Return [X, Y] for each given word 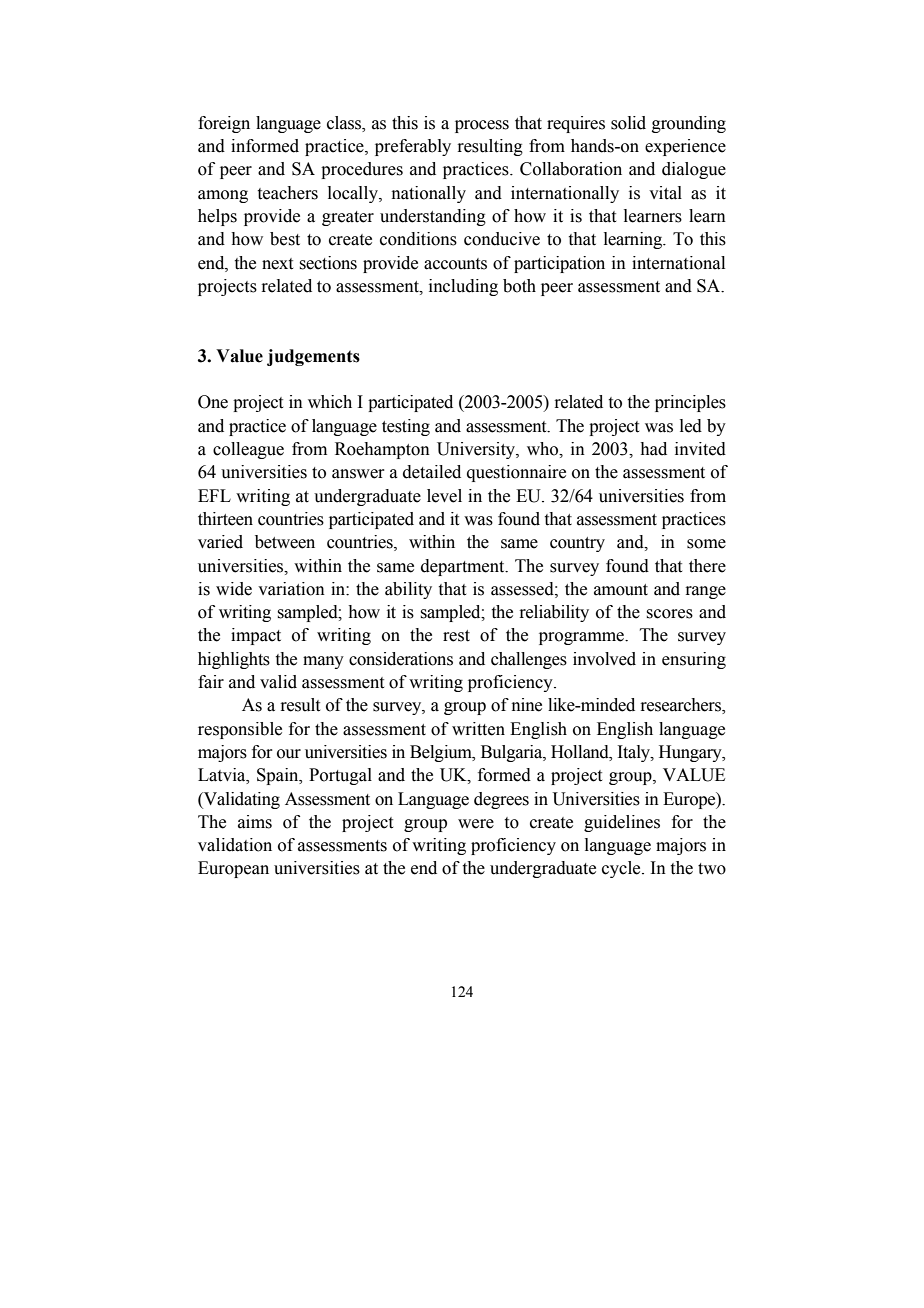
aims [255, 822]
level [444, 496]
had [653, 449]
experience [685, 147]
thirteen [225, 519]
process [482, 126]
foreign [224, 124]
